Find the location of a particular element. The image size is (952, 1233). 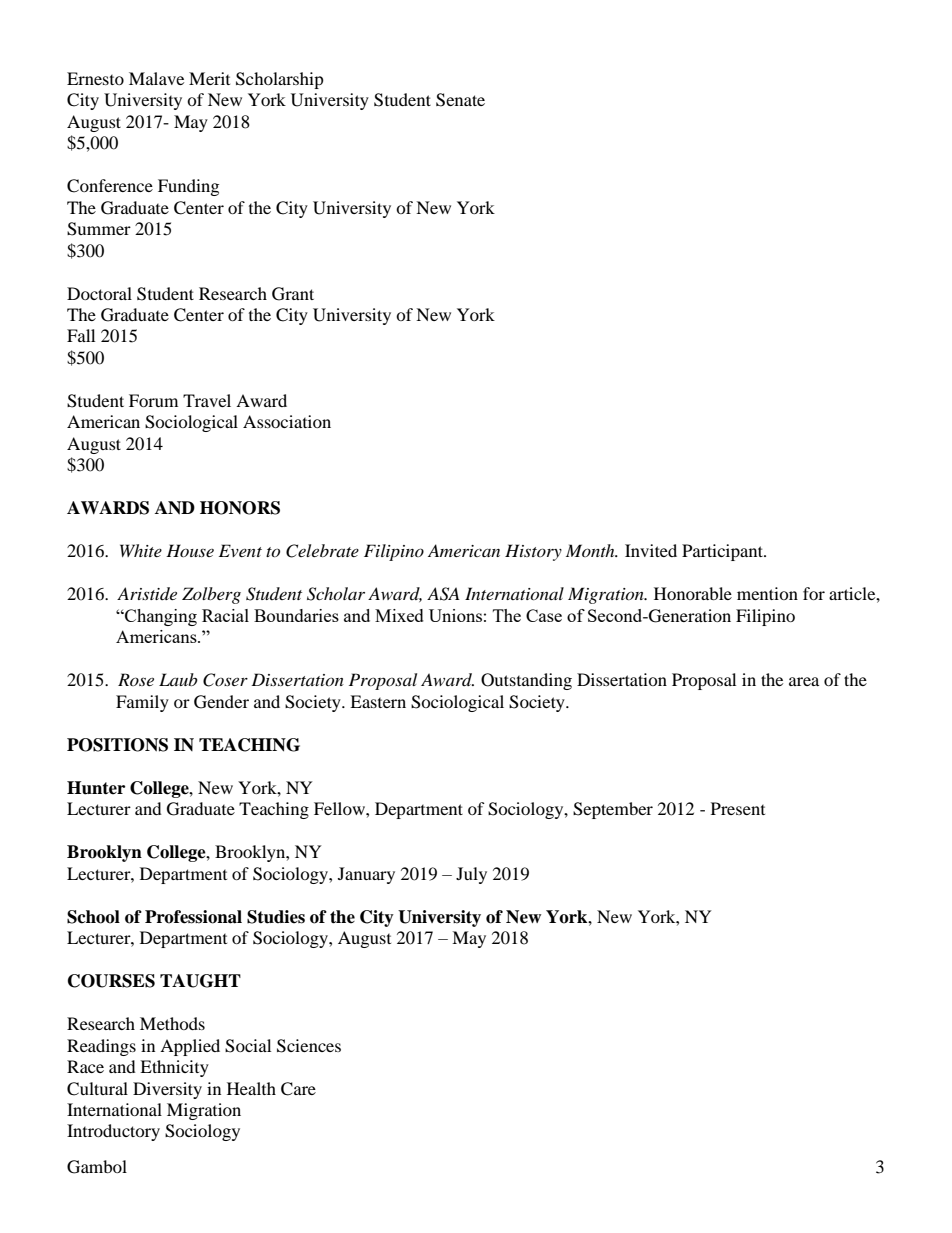

Merit is located at coordinates (209, 78).
